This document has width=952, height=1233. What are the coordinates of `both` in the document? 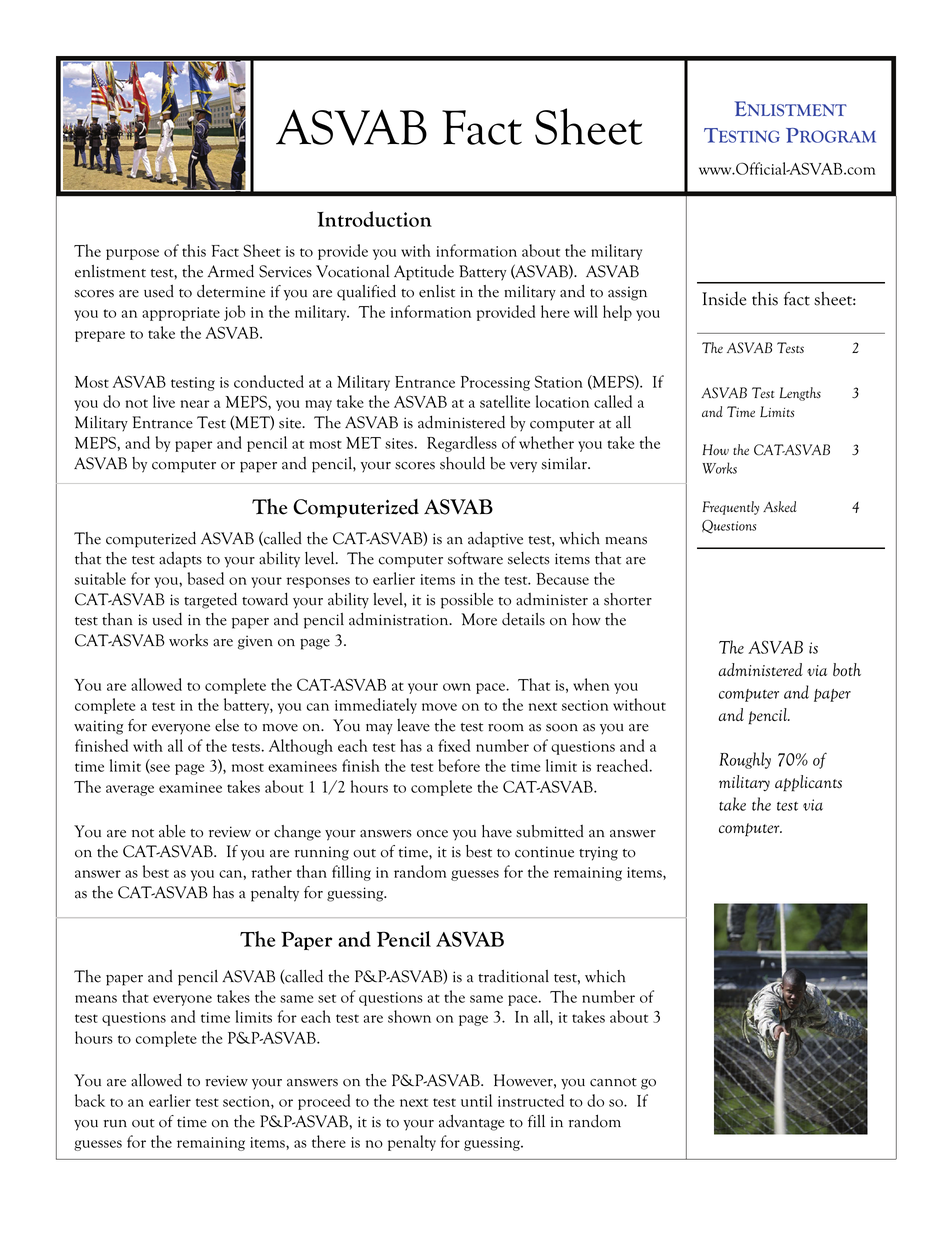 It's located at (847, 670).
